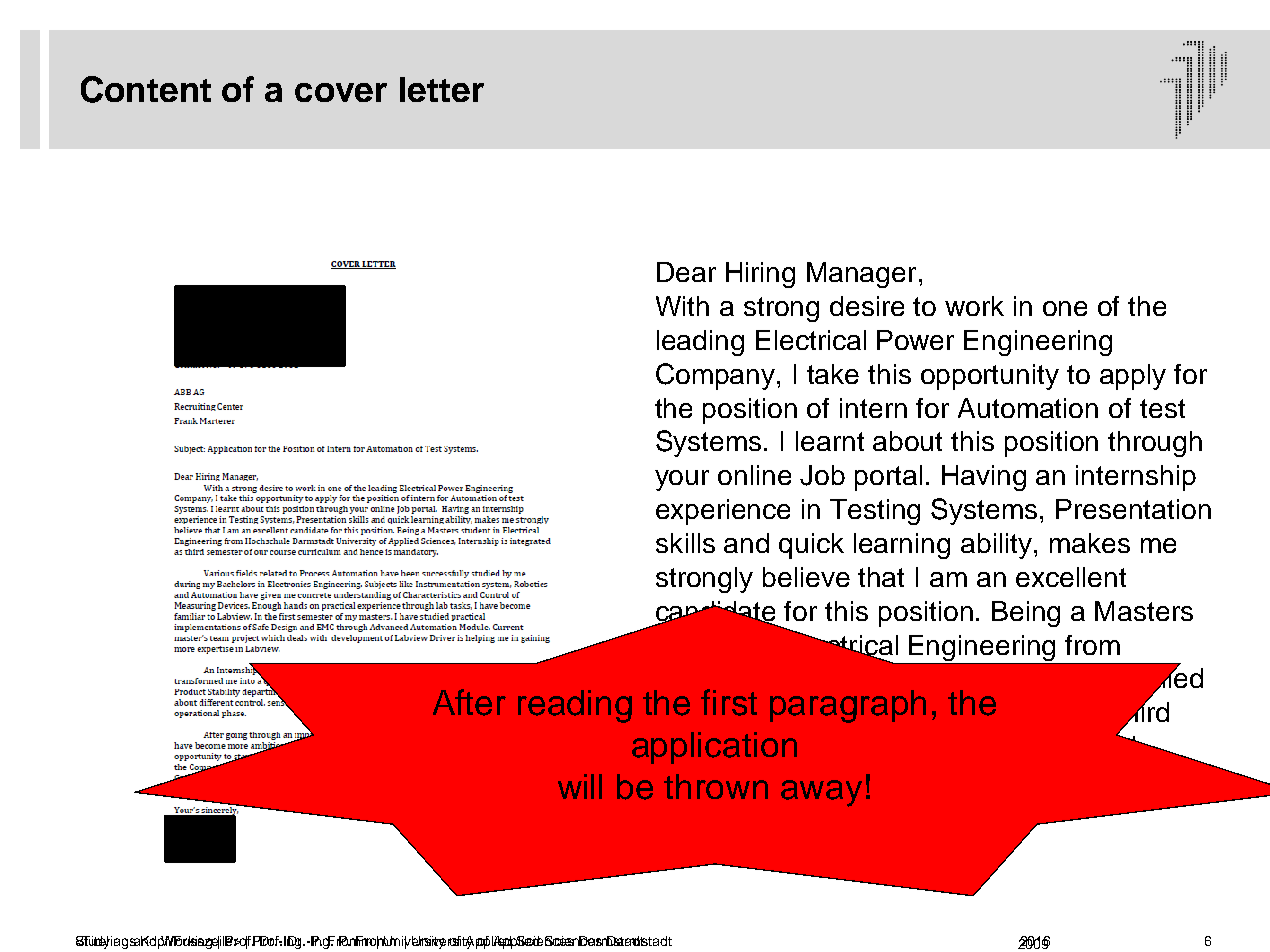  I want to click on letter, so click(442, 89).
